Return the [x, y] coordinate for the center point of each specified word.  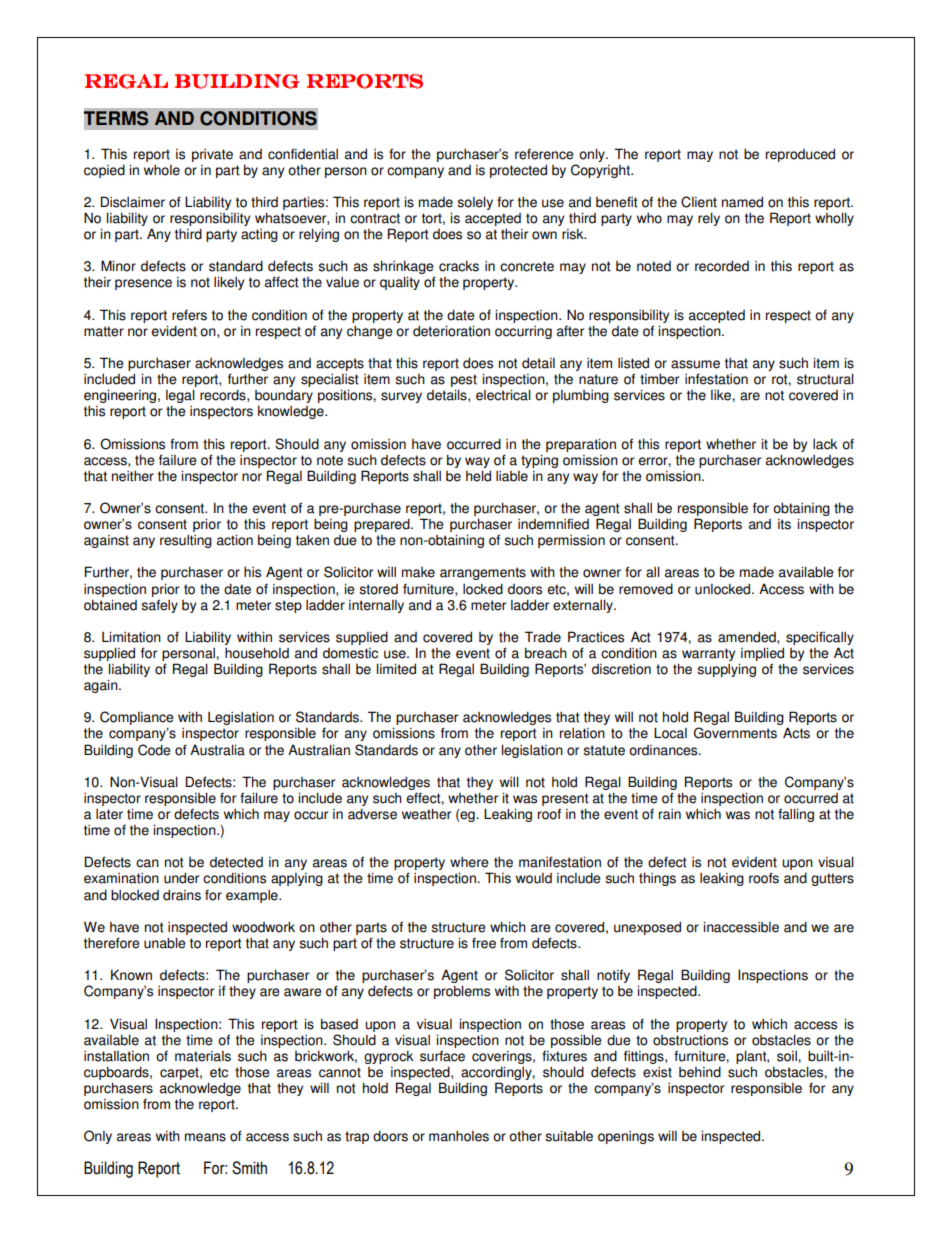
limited [396, 669]
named [742, 202]
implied [762, 654]
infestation [716, 379]
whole [162, 170]
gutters [832, 879]
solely [475, 203]
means [205, 1137]
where [469, 862]
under [181, 878]
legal [180, 397]
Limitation [131, 637]
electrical [503, 395]
